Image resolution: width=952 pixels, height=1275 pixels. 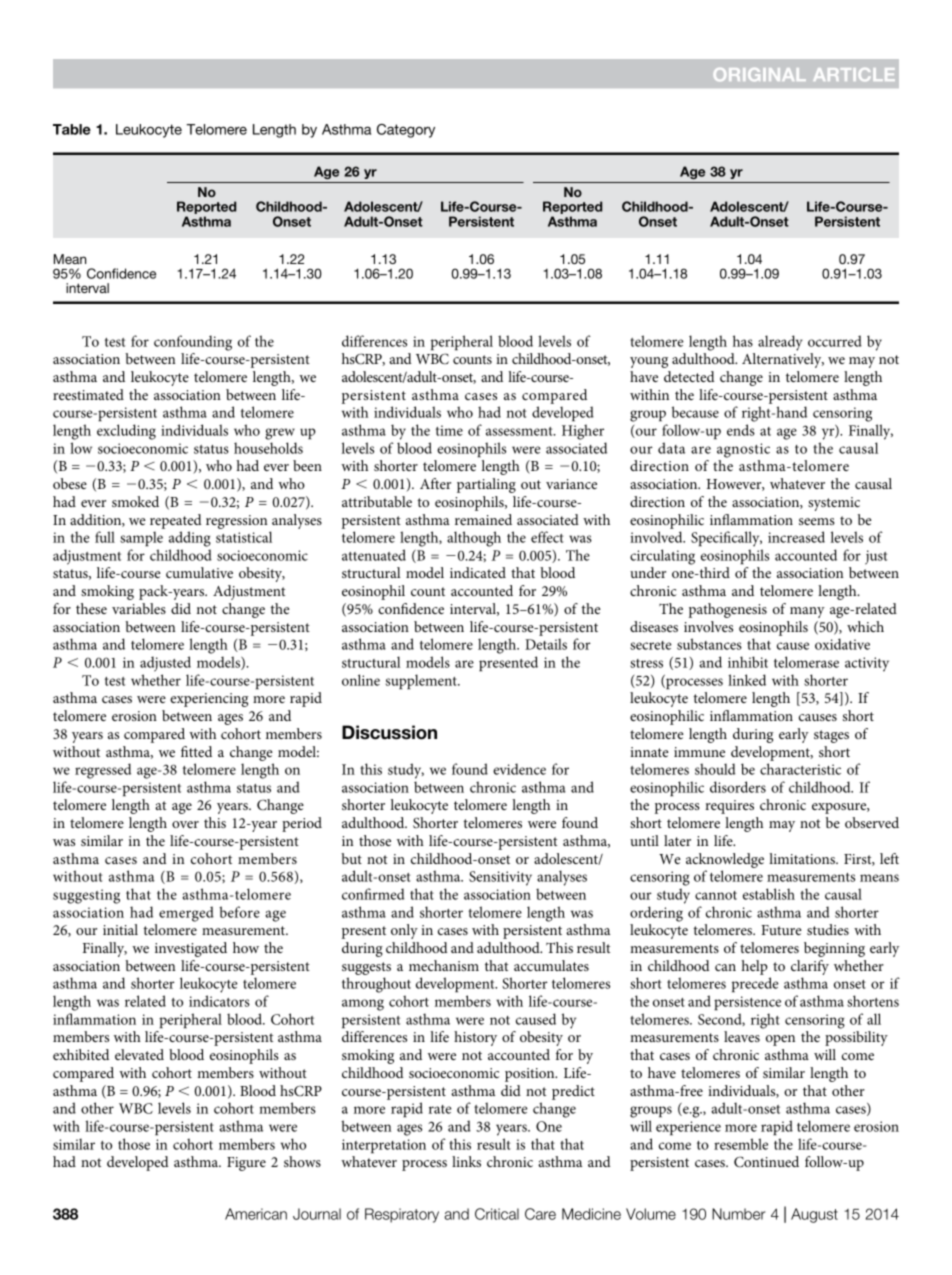 I want to click on Category, so click(x=406, y=131).
